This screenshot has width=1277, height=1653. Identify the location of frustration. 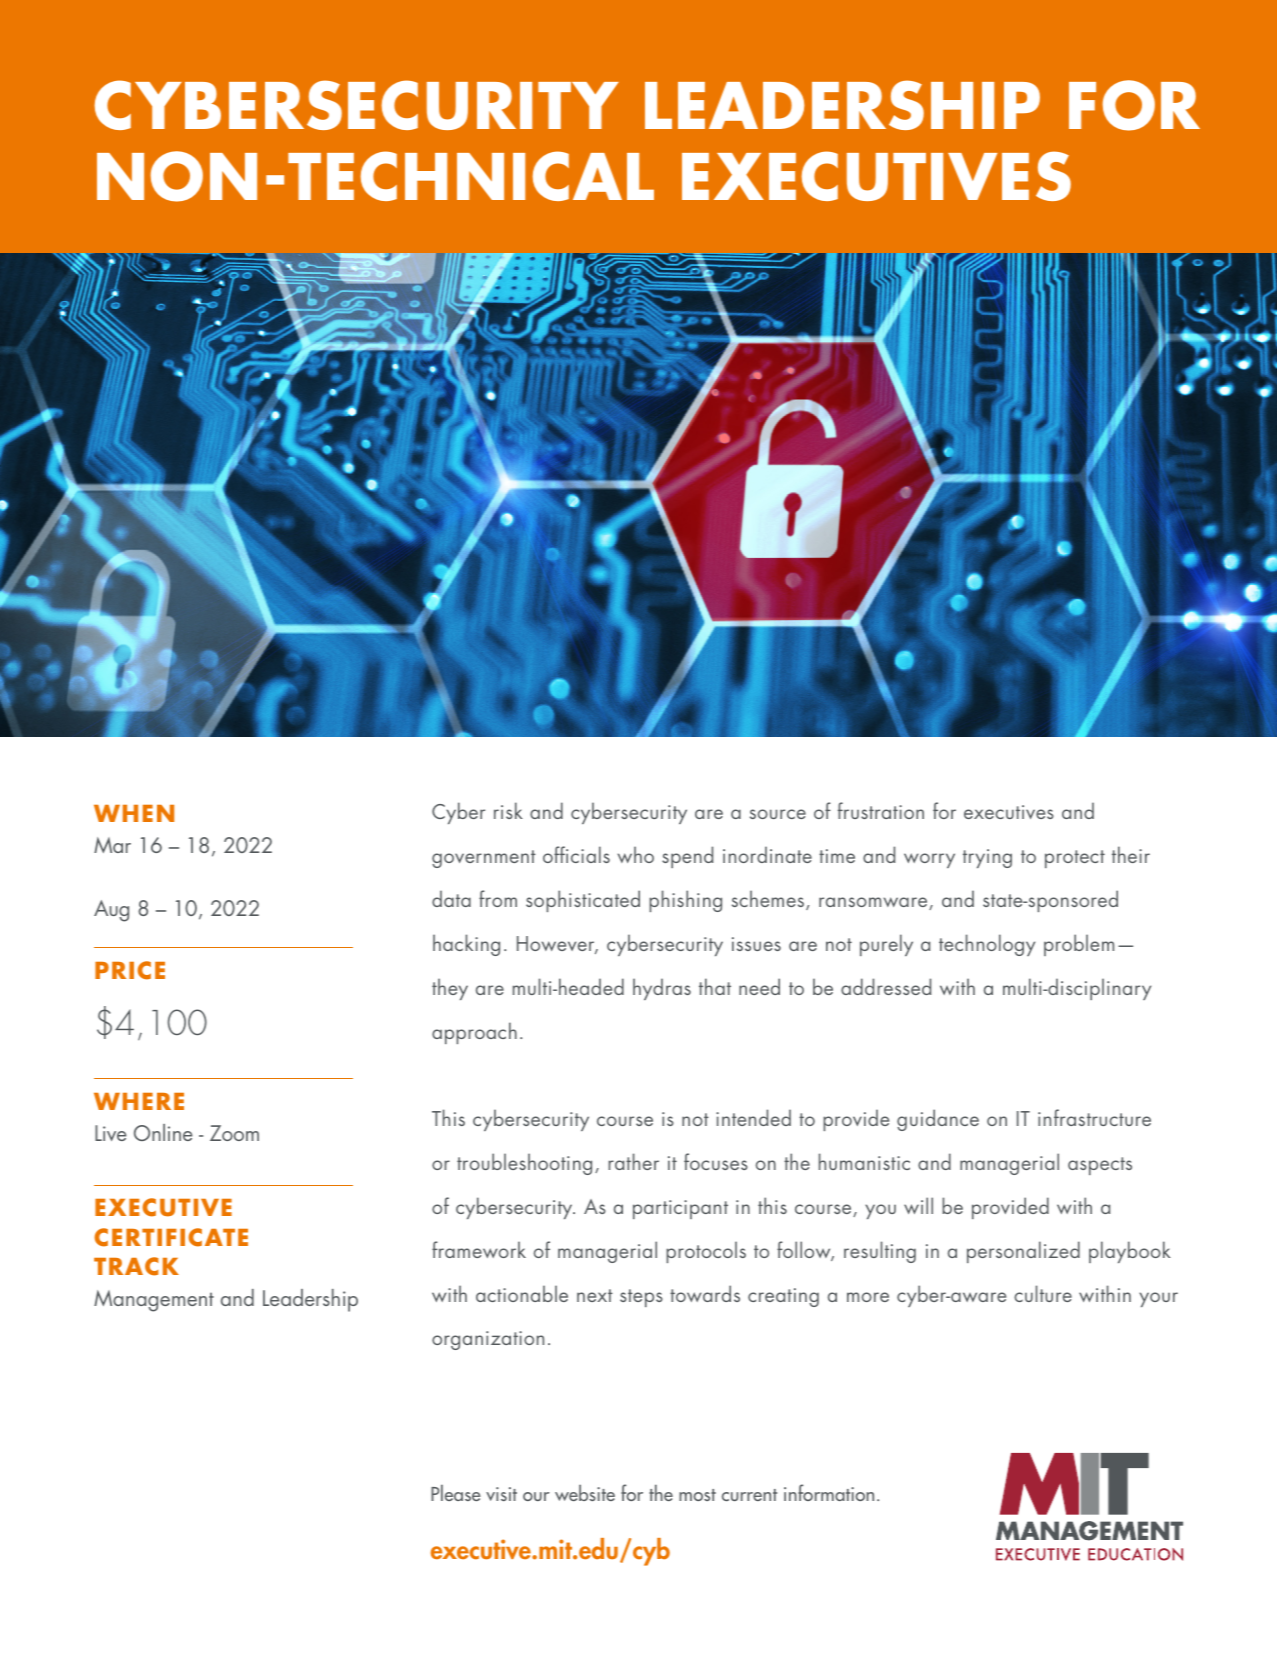
(881, 810).
